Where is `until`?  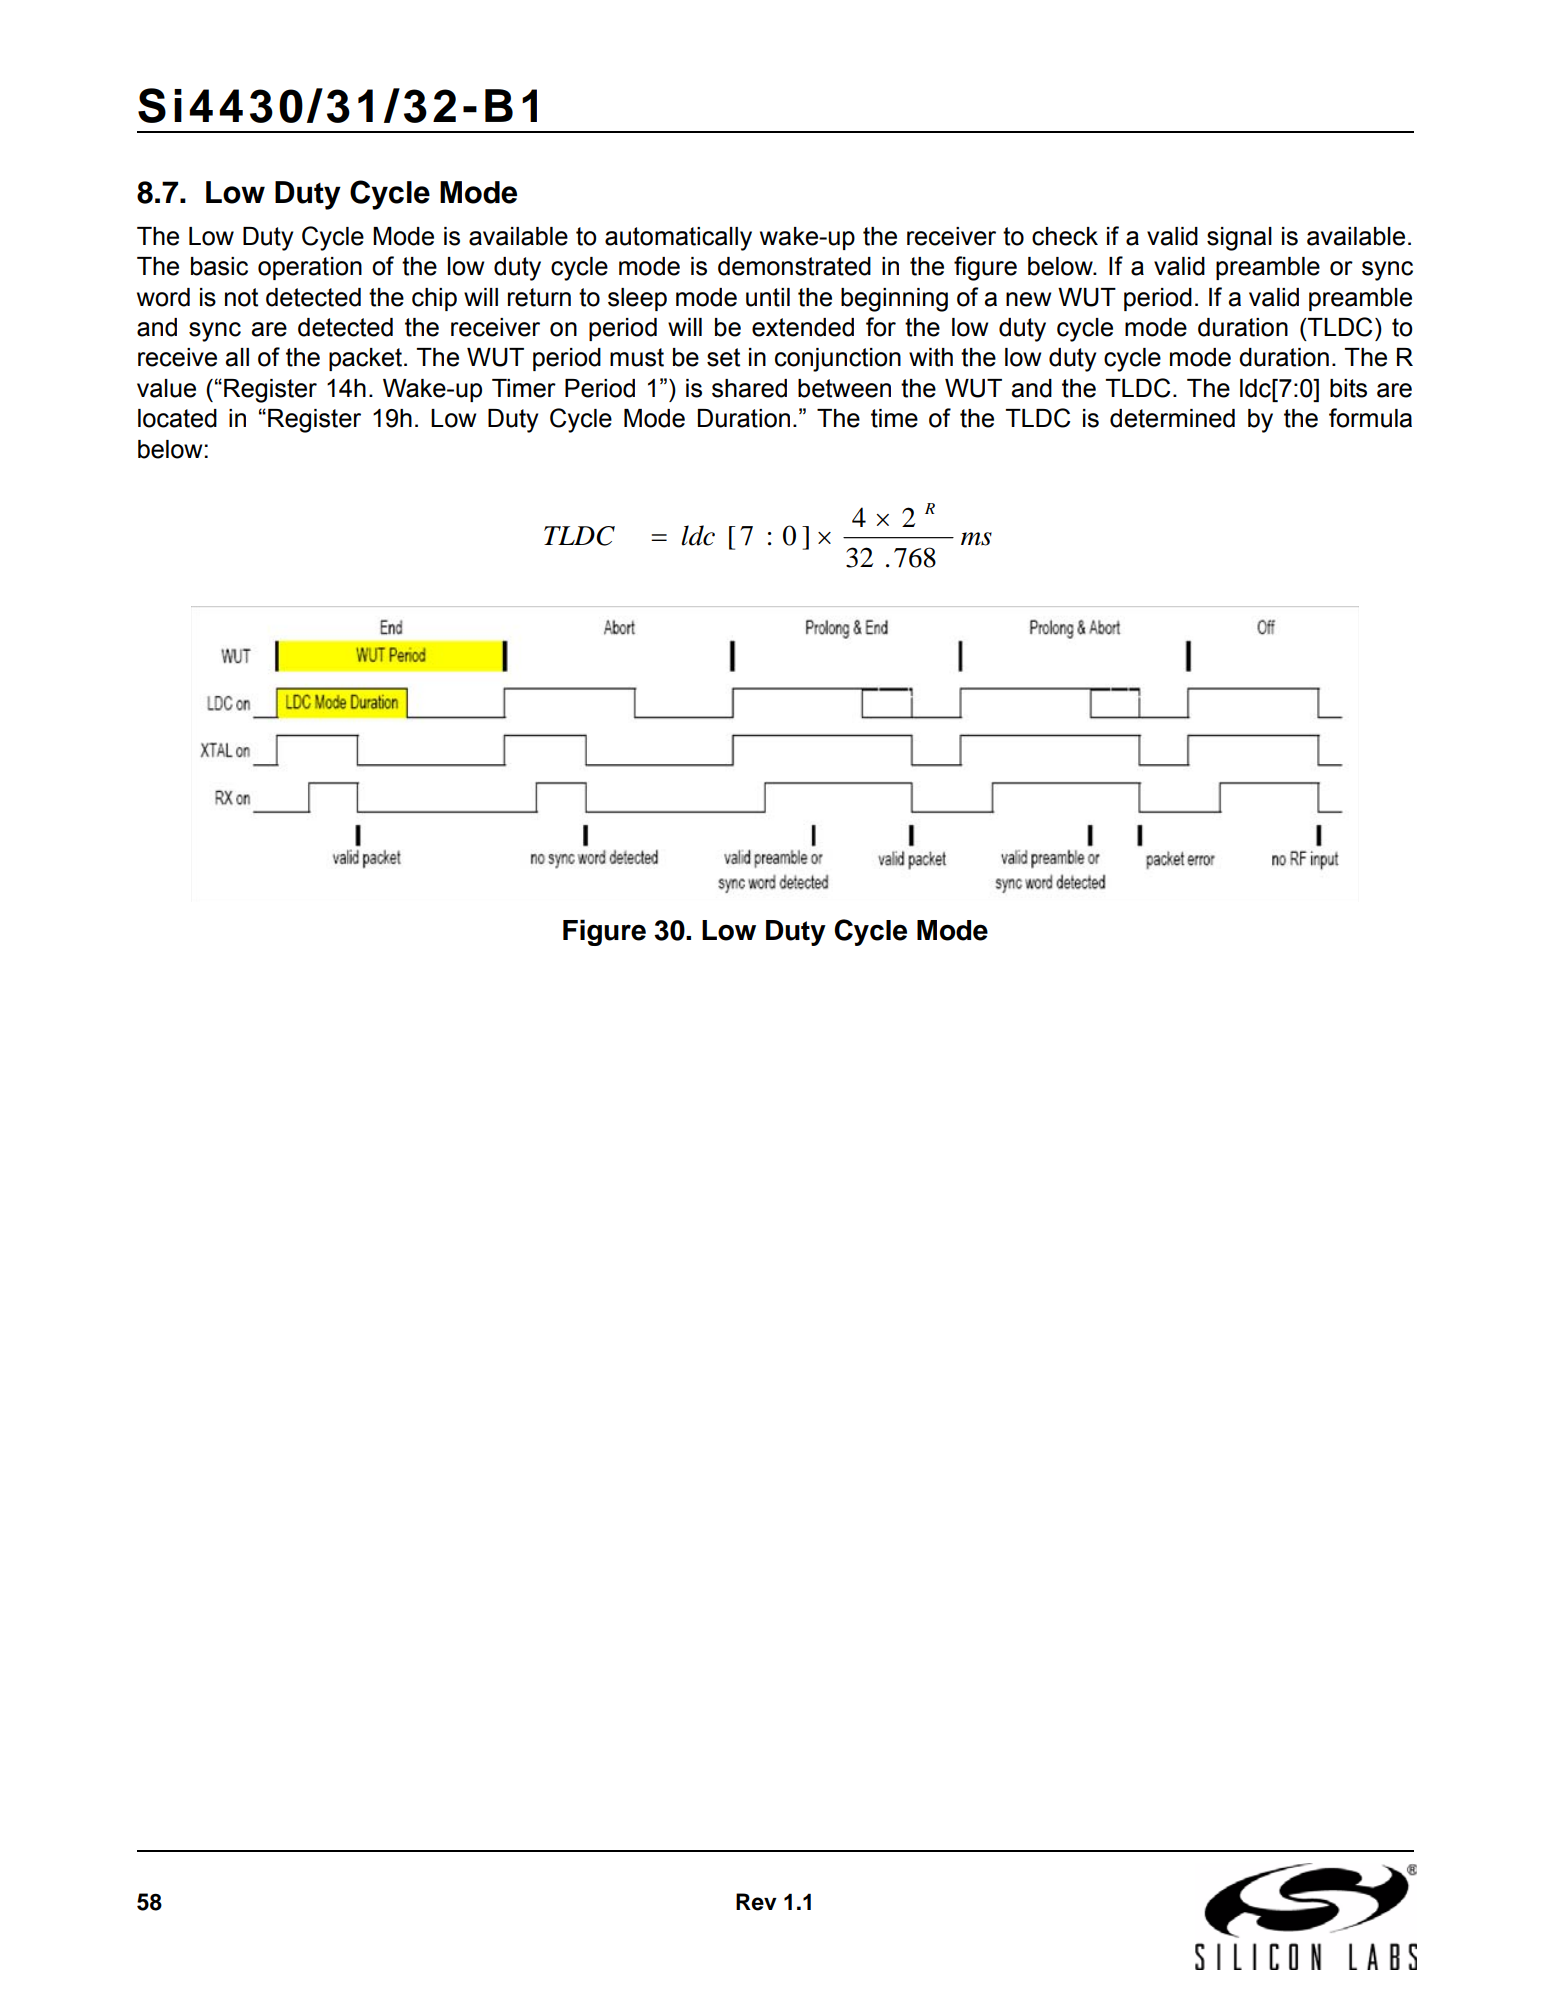
until is located at coordinates (768, 297).
